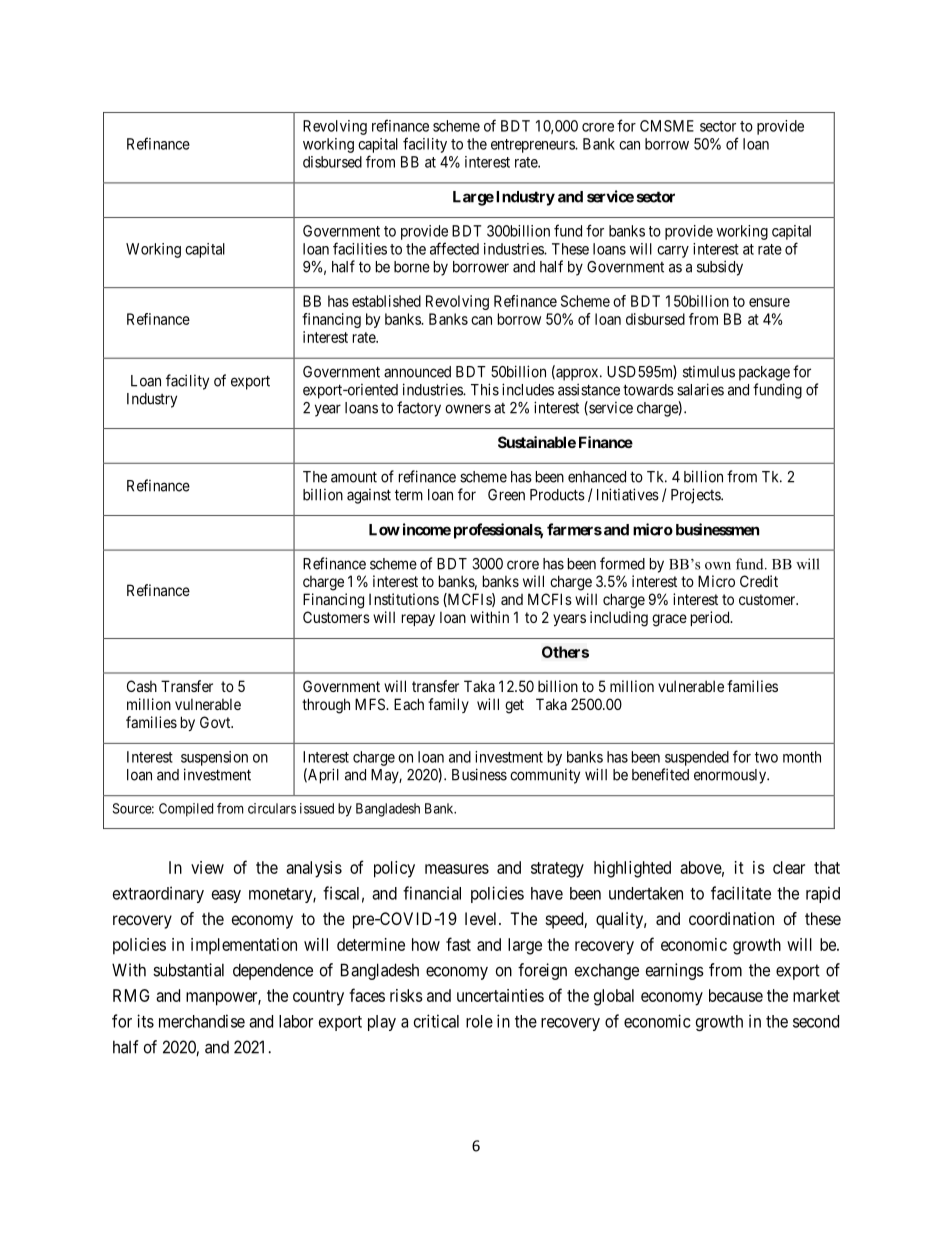  What do you see at coordinates (673, 252) in the image?
I see `carry` at bounding box center [673, 252].
